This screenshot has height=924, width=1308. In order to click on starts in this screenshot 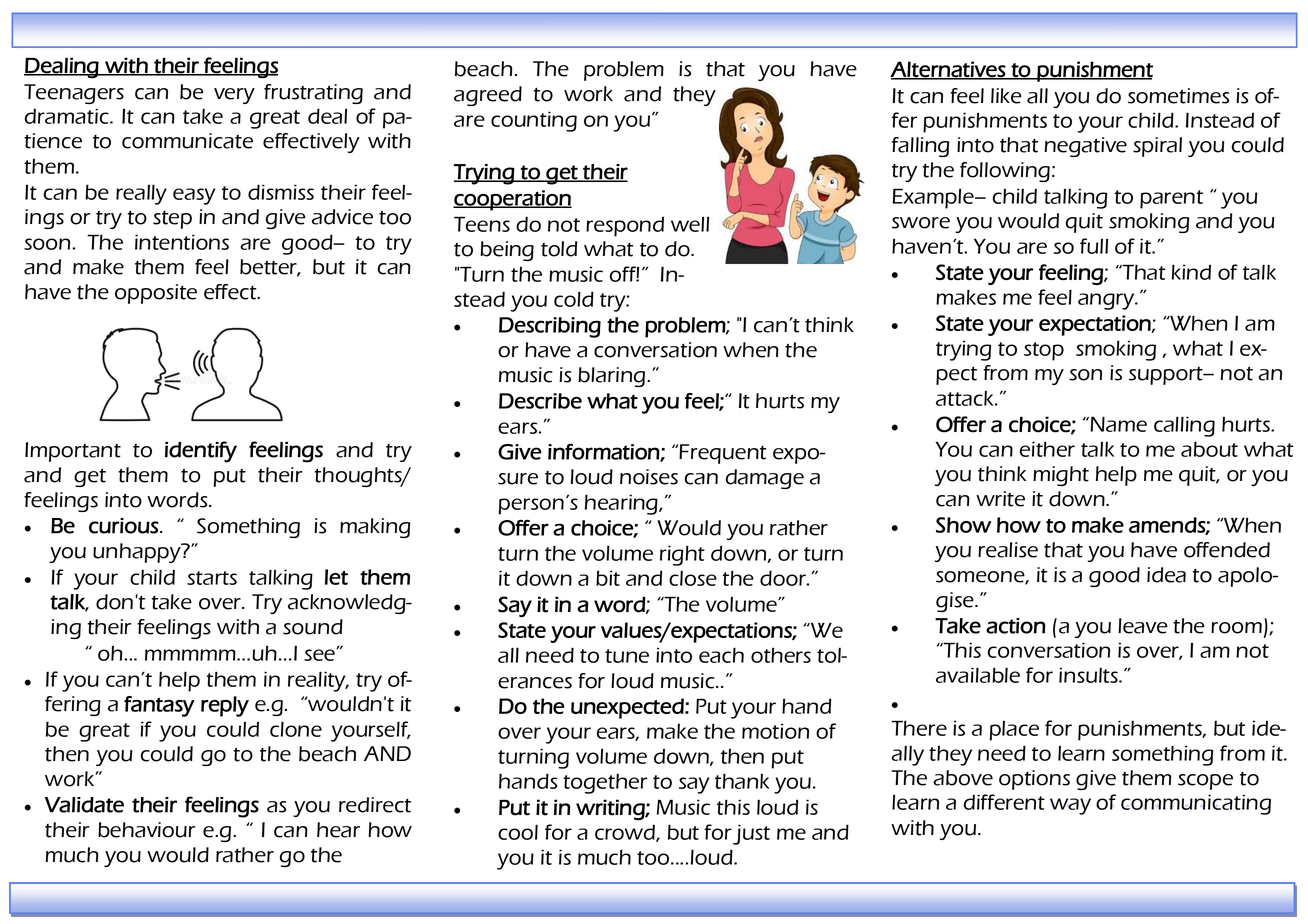, I will do `click(212, 578)`.
